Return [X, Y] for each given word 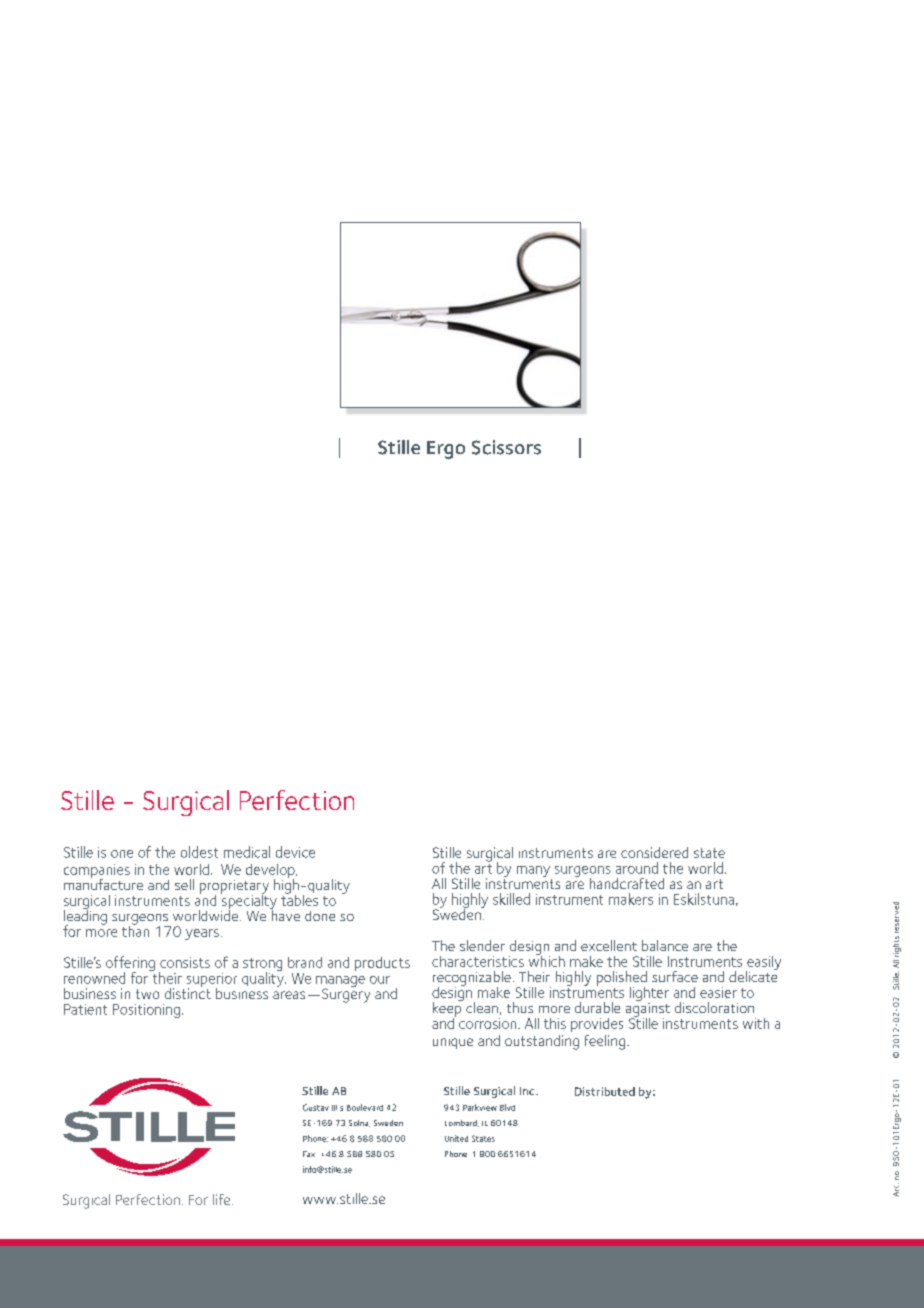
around [637, 868]
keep [448, 1009]
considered [654, 852]
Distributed [605, 1091]
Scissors [506, 447]
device [295, 852]
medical [247, 852]
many [533, 871]
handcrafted [627, 883]
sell [184, 884]
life [223, 1199]
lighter [649, 995]
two [147, 994]
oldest [199, 852]
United [456, 1138]
